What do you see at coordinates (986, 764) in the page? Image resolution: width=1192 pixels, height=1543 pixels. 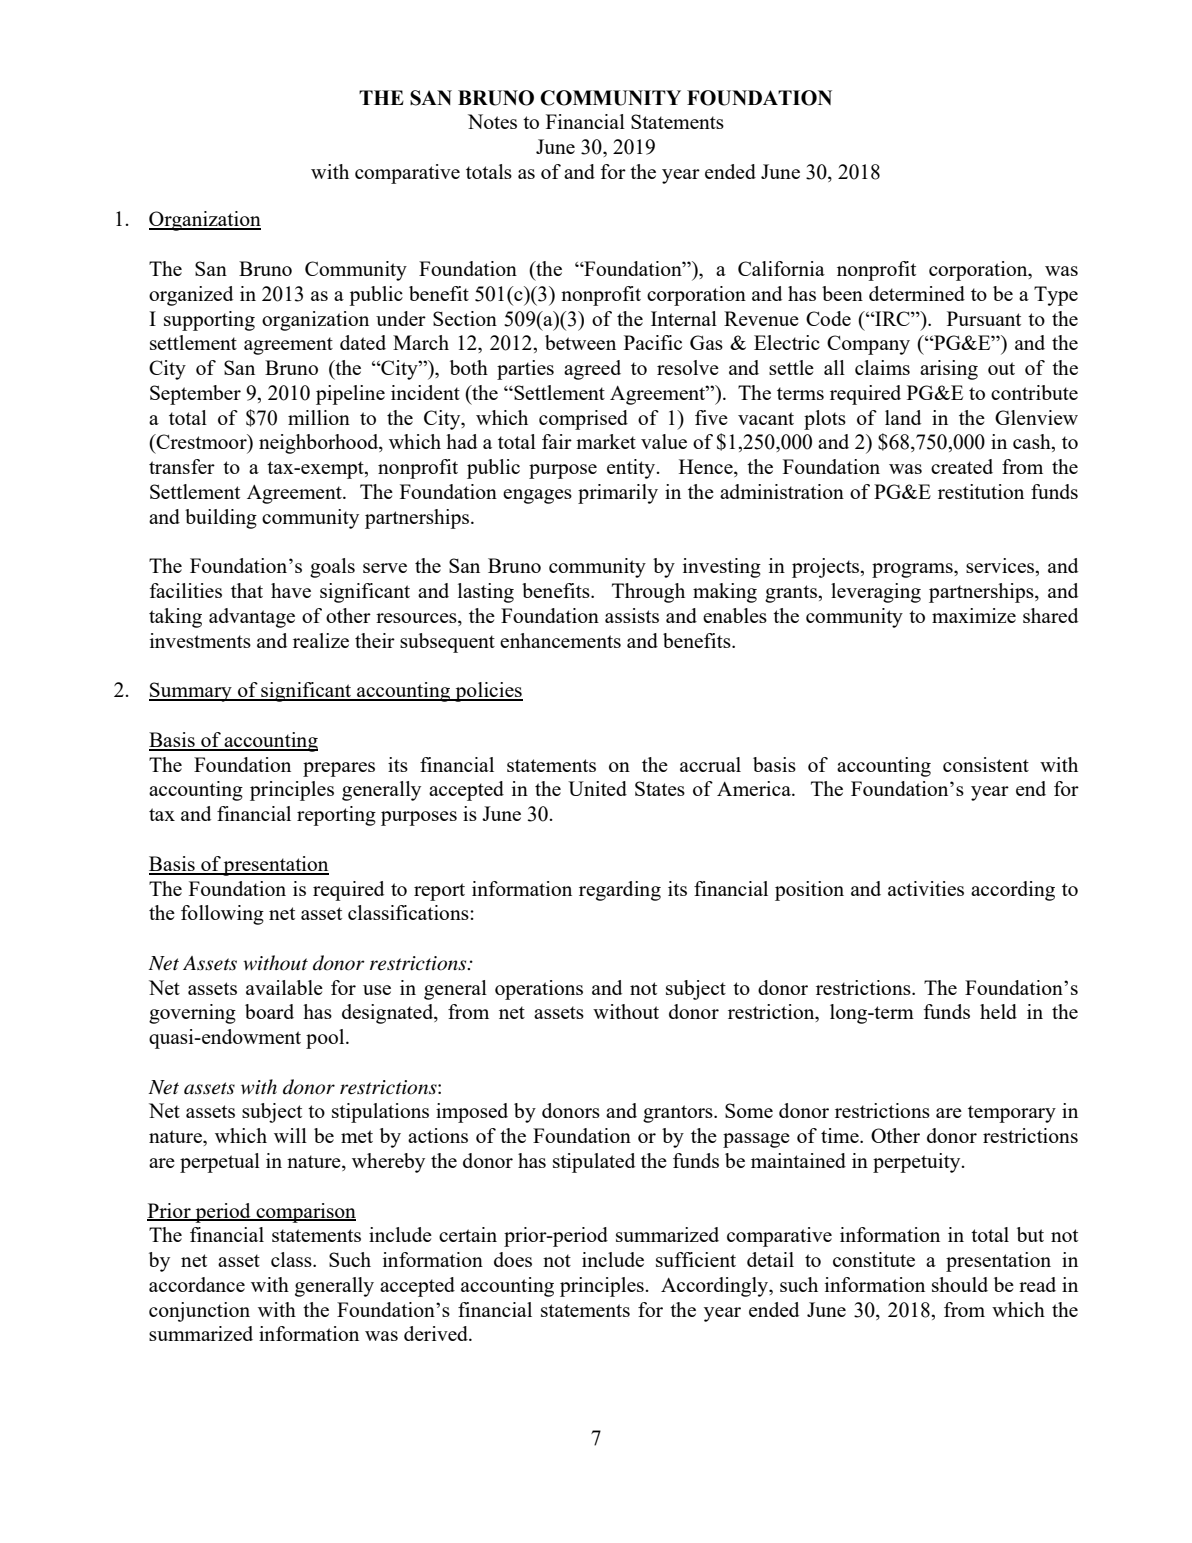 I see `consistent` at bounding box center [986, 764].
